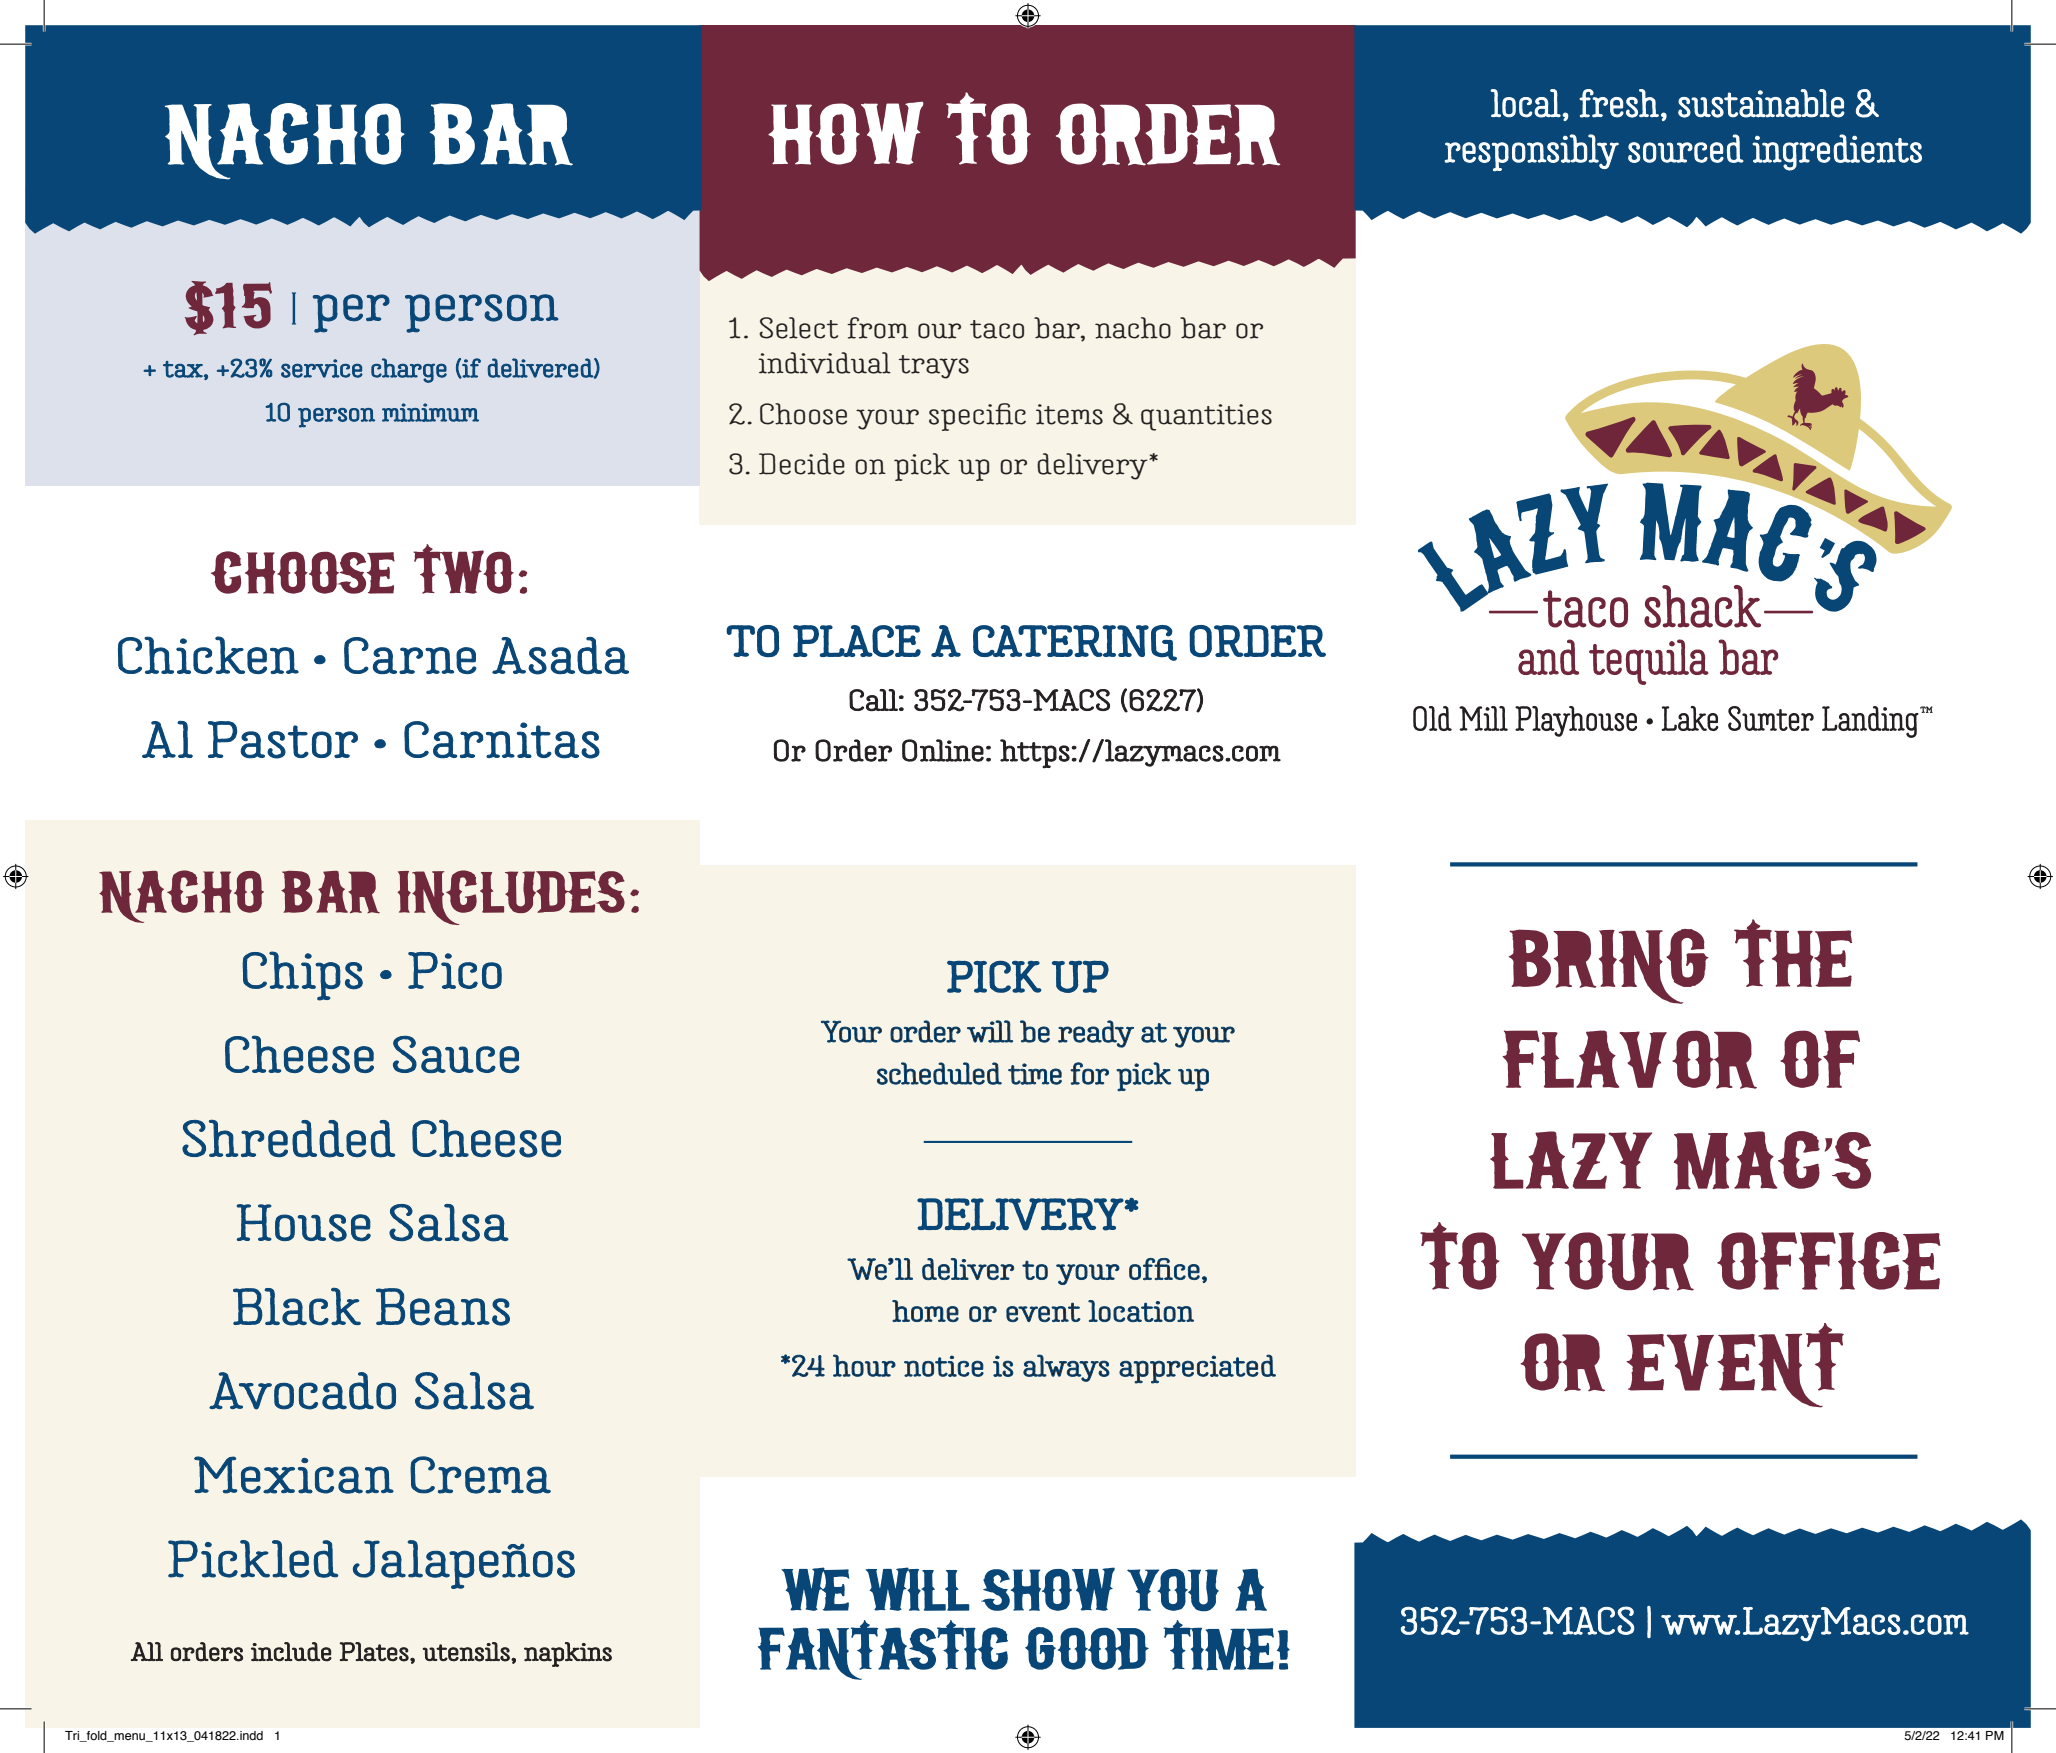  Describe the element at coordinates (409, 370) in the document. I see `charge` at that location.
